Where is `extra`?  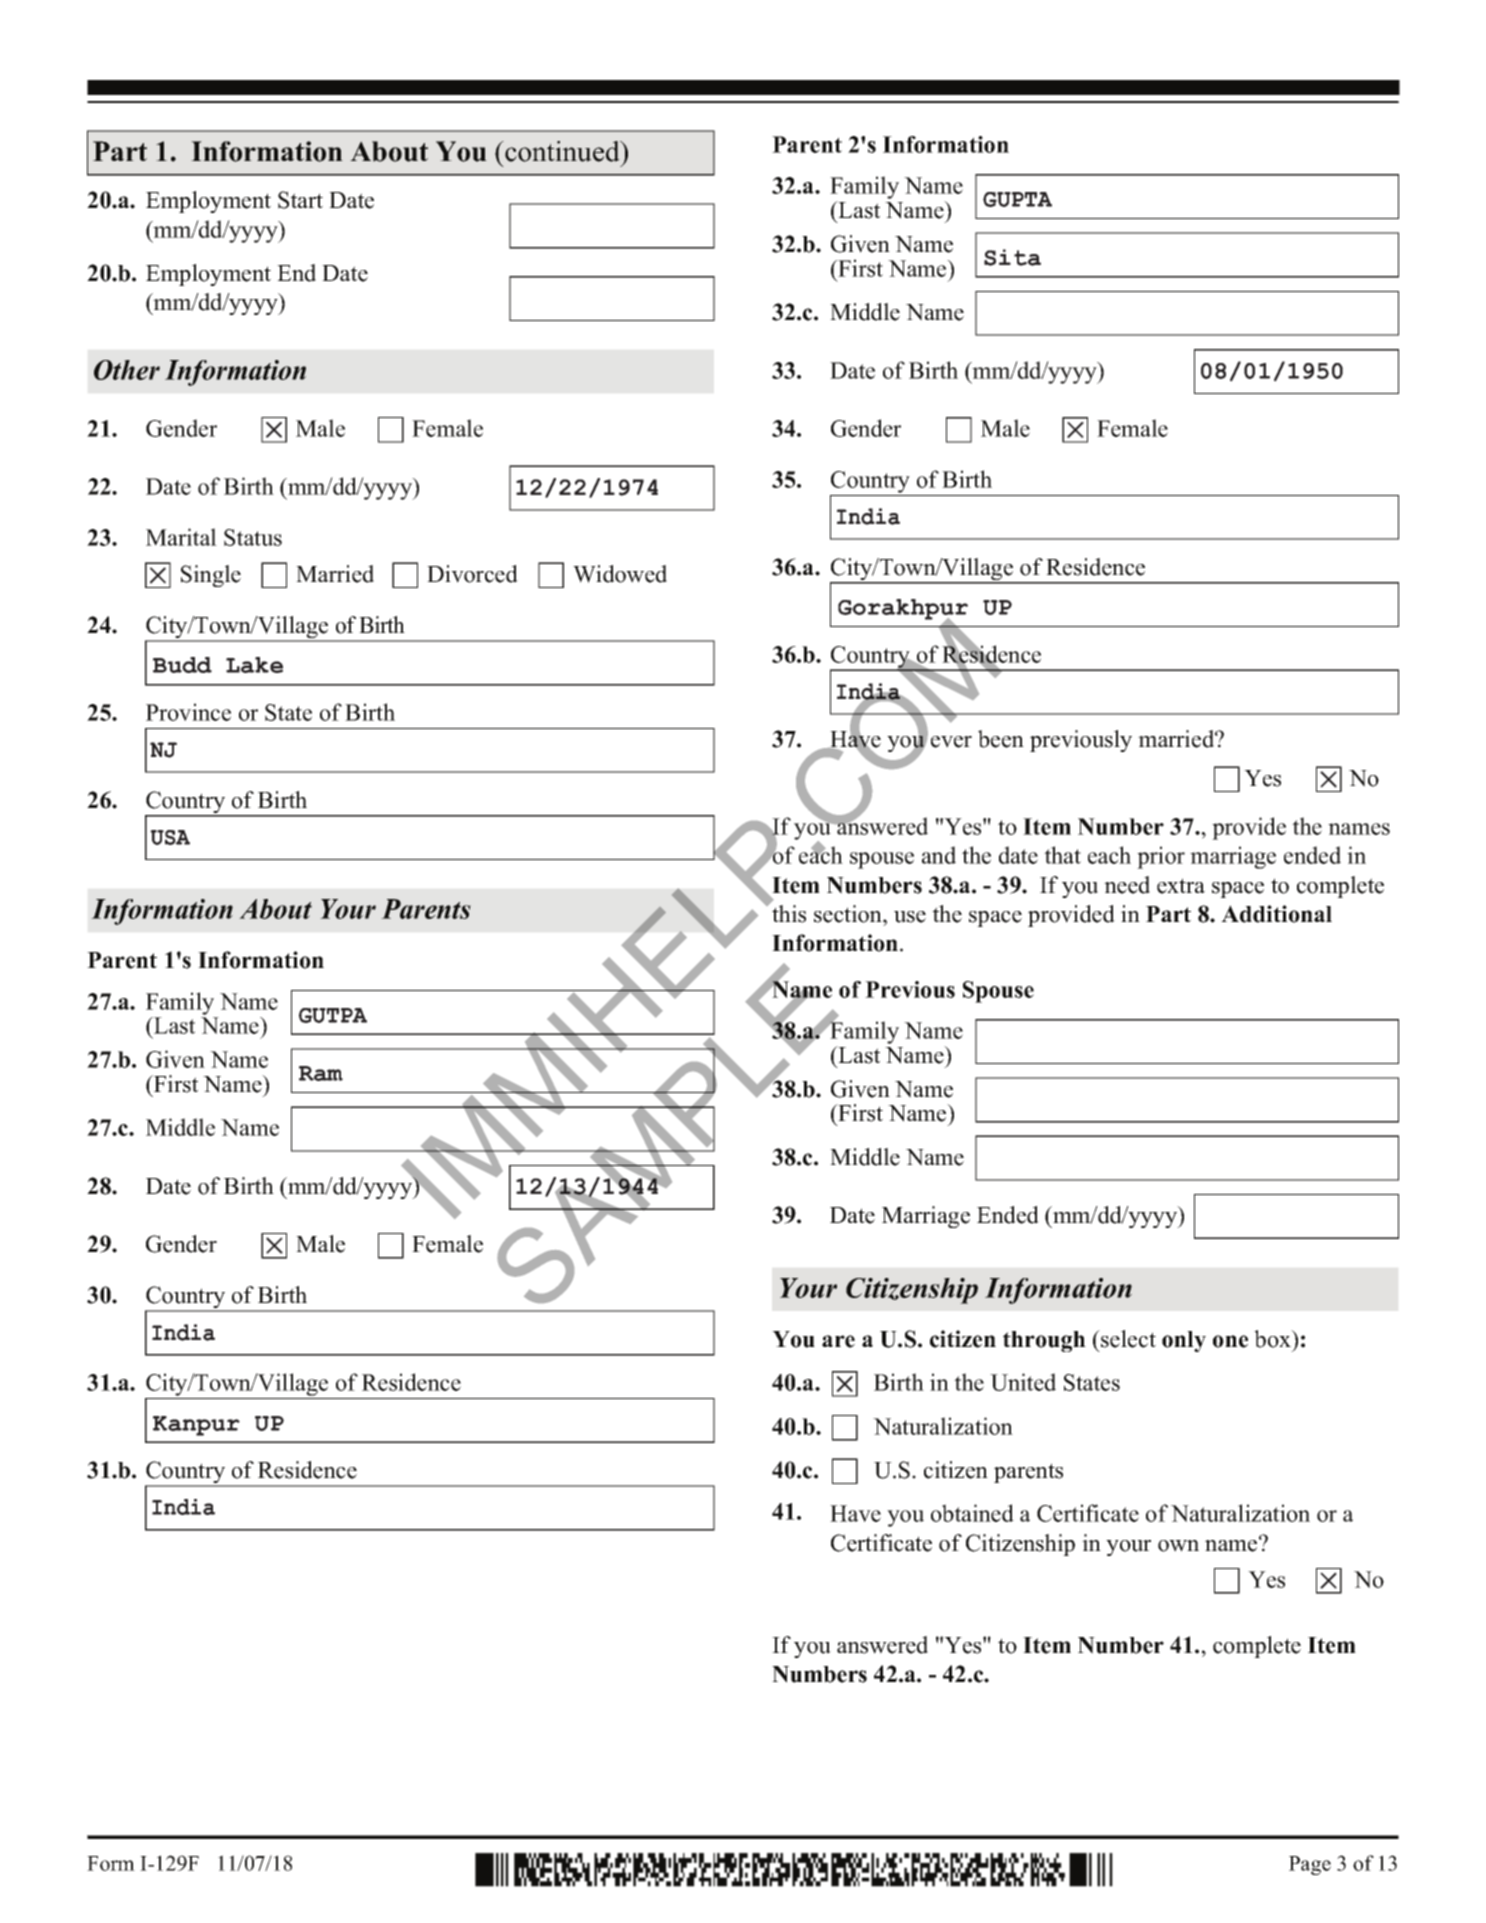 extra is located at coordinates (1181, 886).
